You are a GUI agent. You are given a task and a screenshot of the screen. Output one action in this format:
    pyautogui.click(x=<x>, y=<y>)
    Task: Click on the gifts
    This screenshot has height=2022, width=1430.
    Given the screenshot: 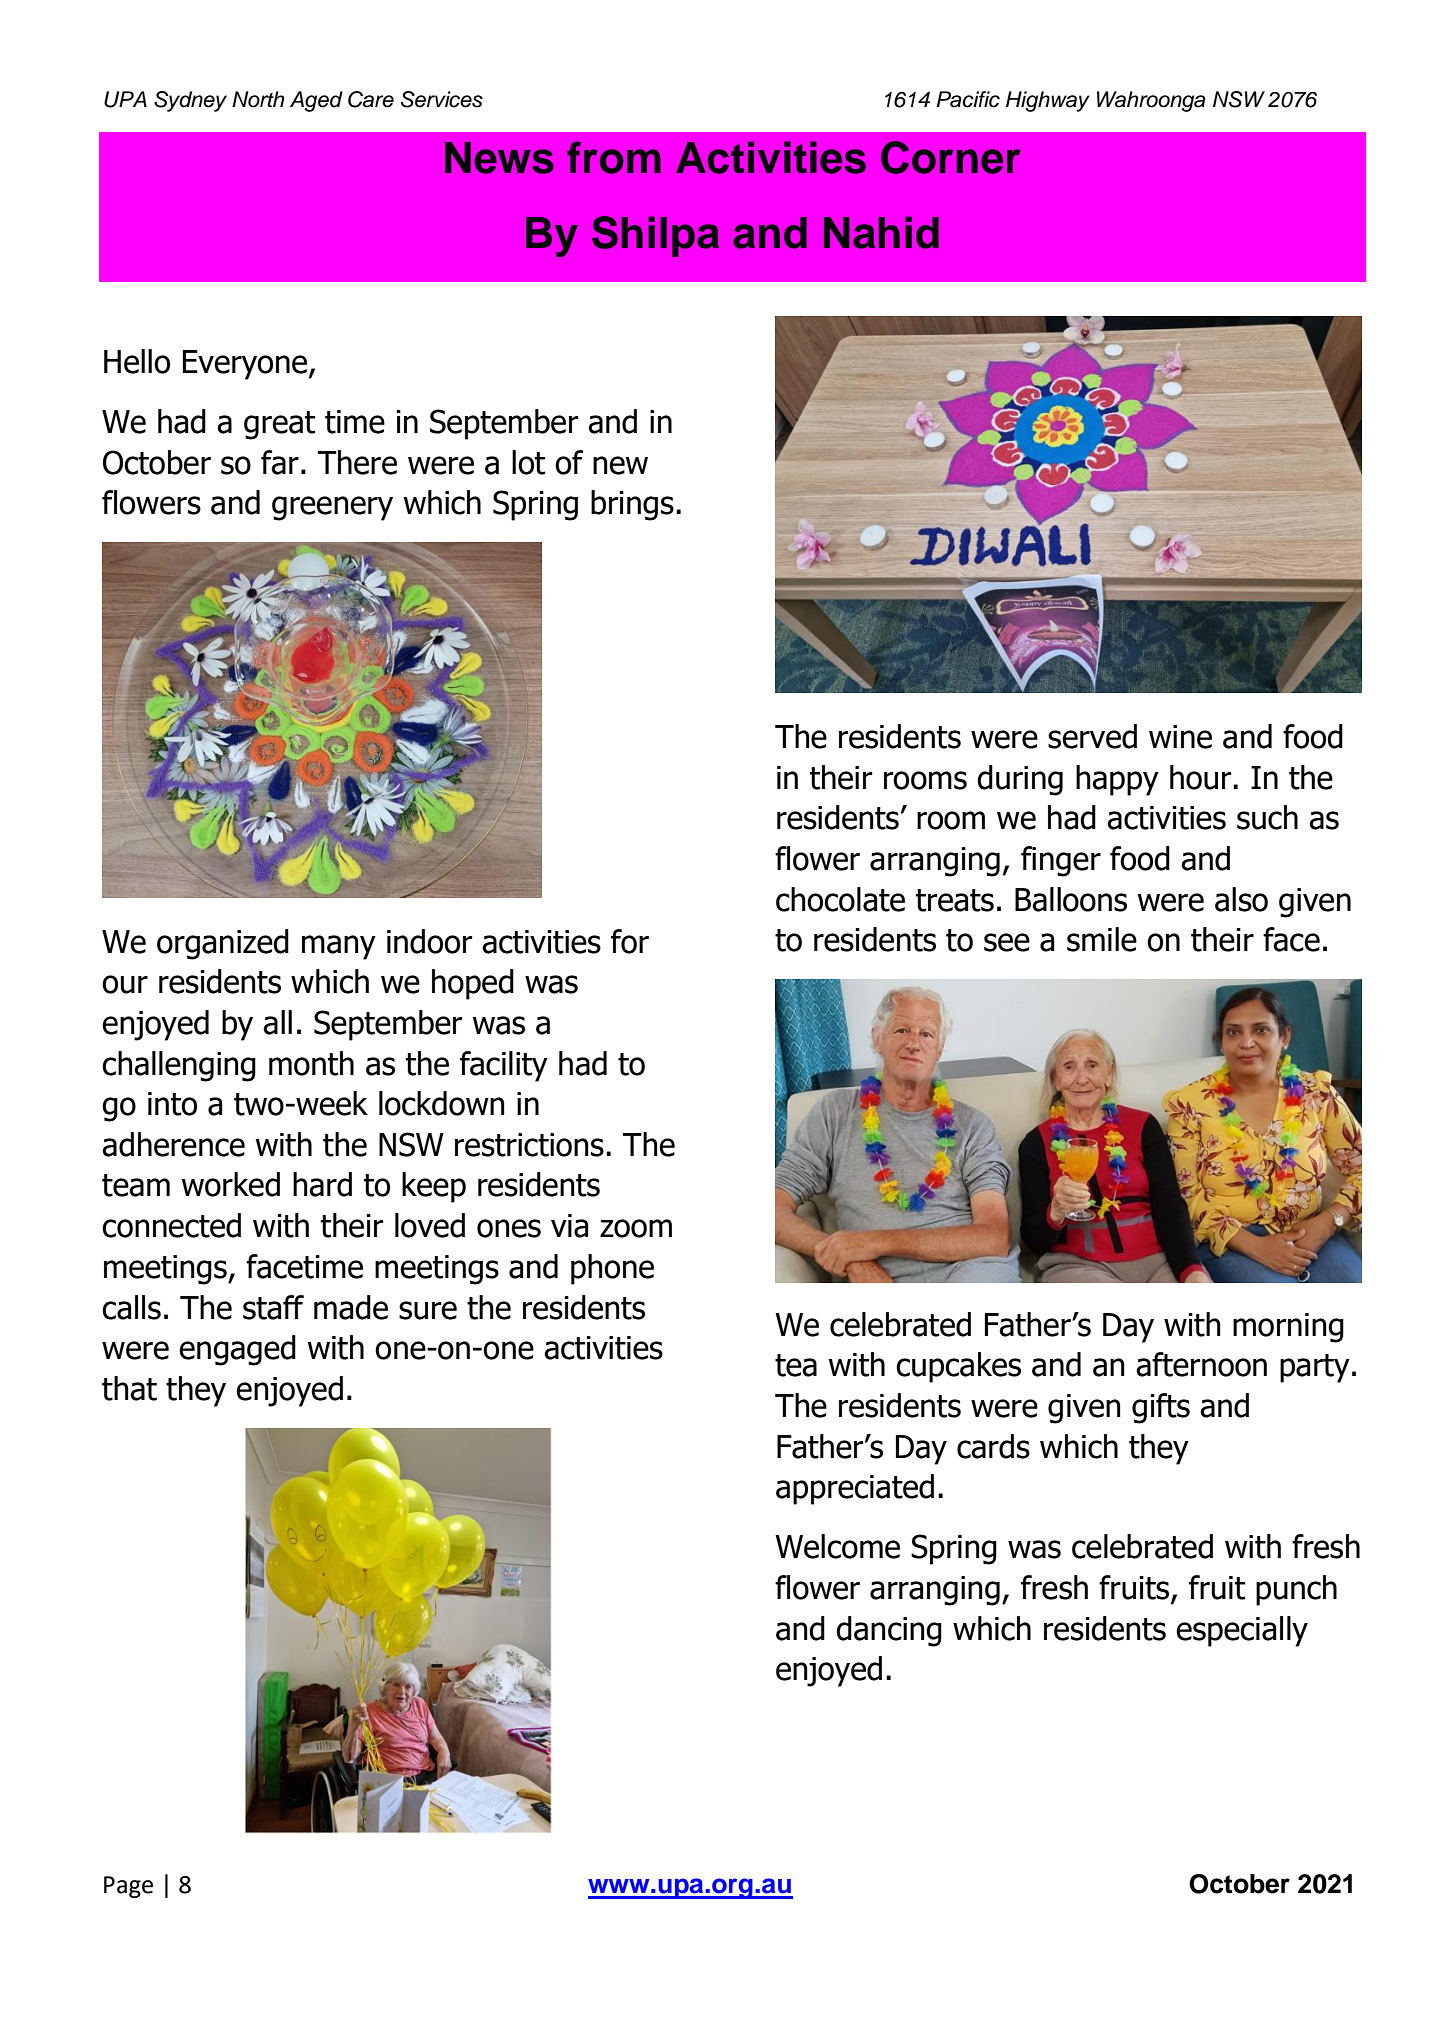 What is the action you would take?
    pyautogui.click(x=1161, y=1408)
